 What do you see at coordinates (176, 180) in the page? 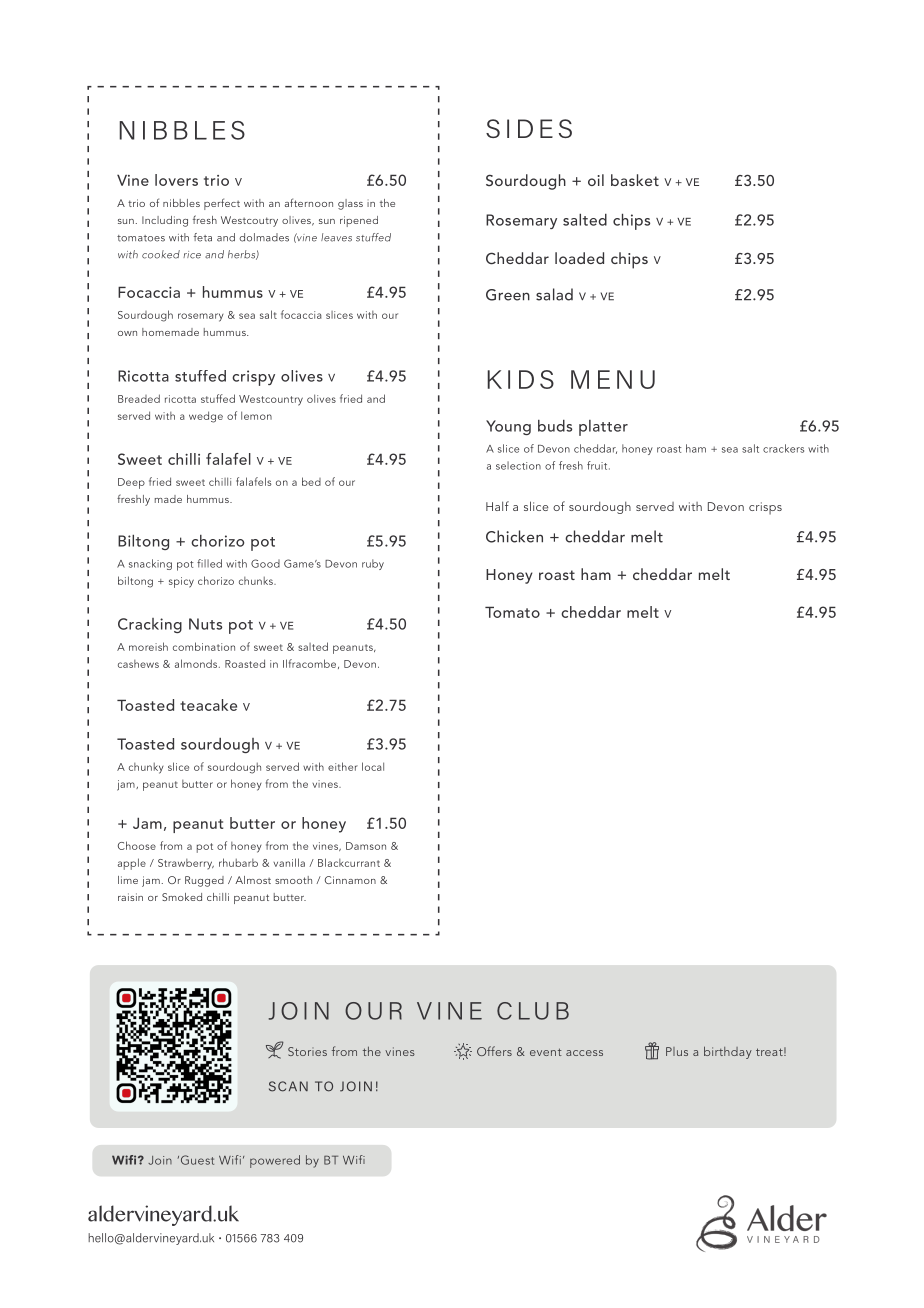
I see `lovers` at bounding box center [176, 180].
